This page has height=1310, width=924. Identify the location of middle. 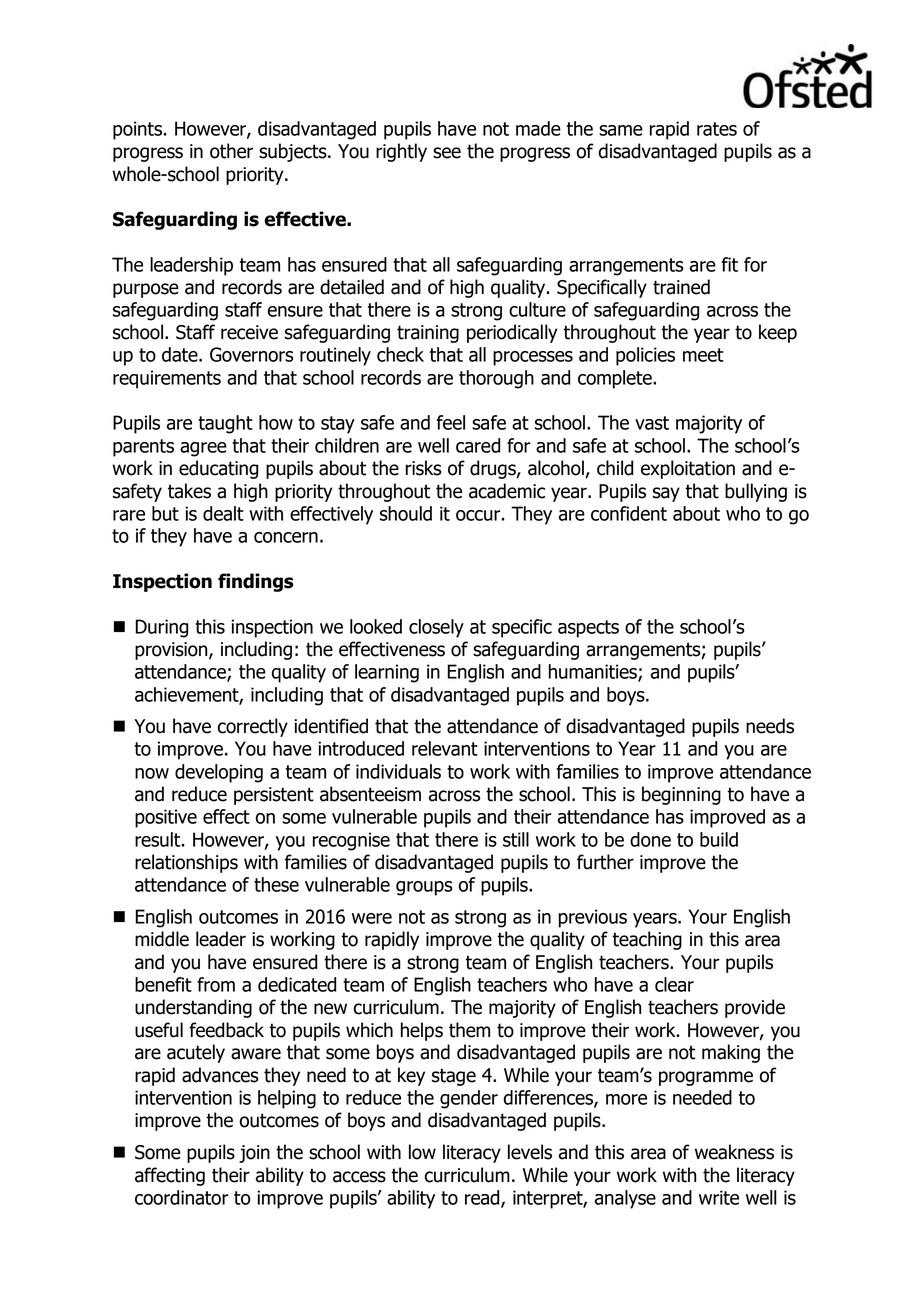
(162, 939).
